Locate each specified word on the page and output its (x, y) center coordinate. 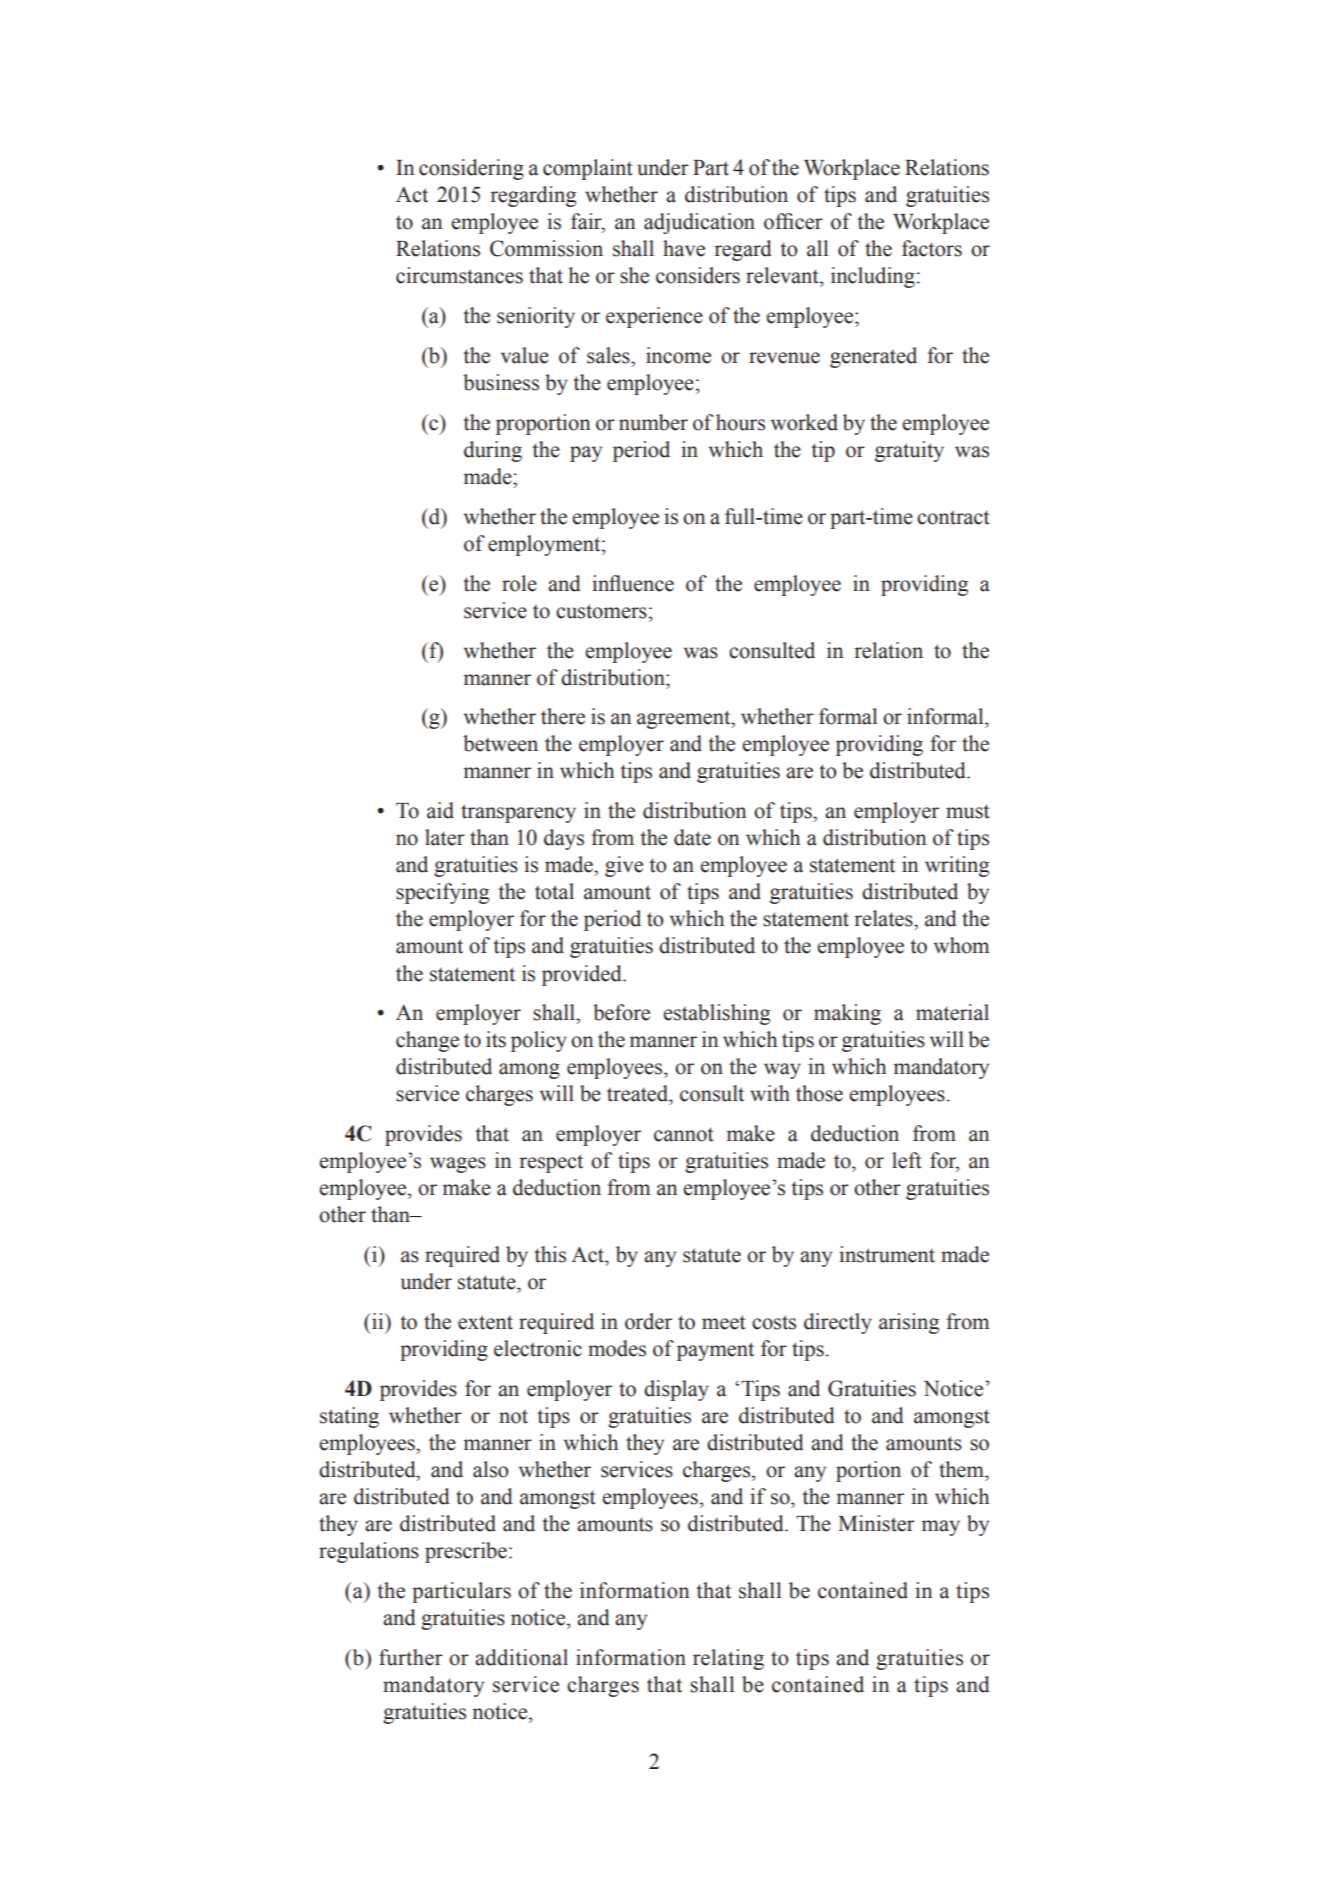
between (500, 743)
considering (471, 169)
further (411, 1657)
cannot (684, 1134)
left (907, 1160)
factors (932, 248)
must (968, 811)
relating (728, 1659)
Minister (876, 1523)
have (684, 248)
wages (458, 1165)
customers (601, 611)
